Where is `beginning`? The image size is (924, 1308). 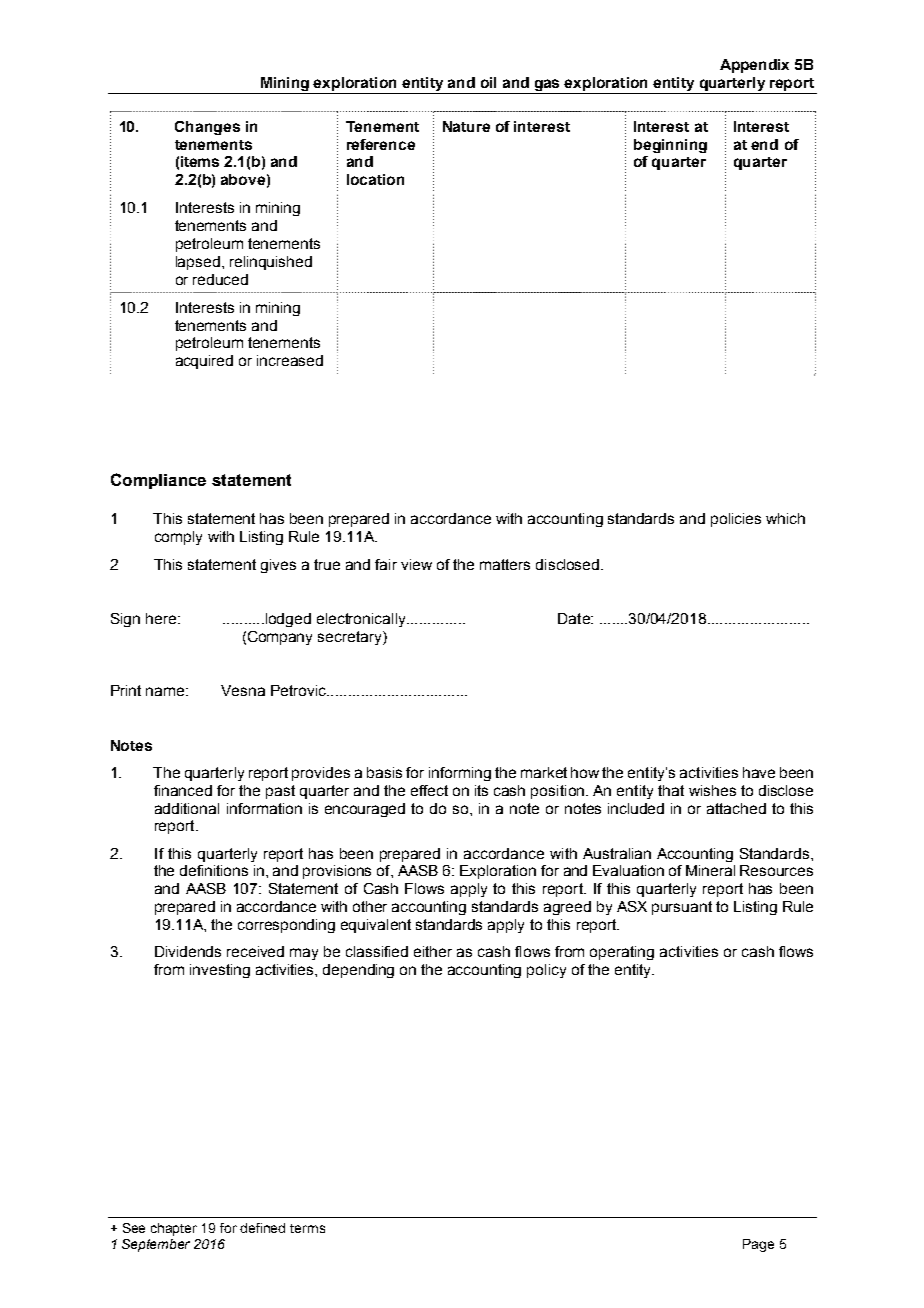 beginning is located at coordinates (670, 146).
